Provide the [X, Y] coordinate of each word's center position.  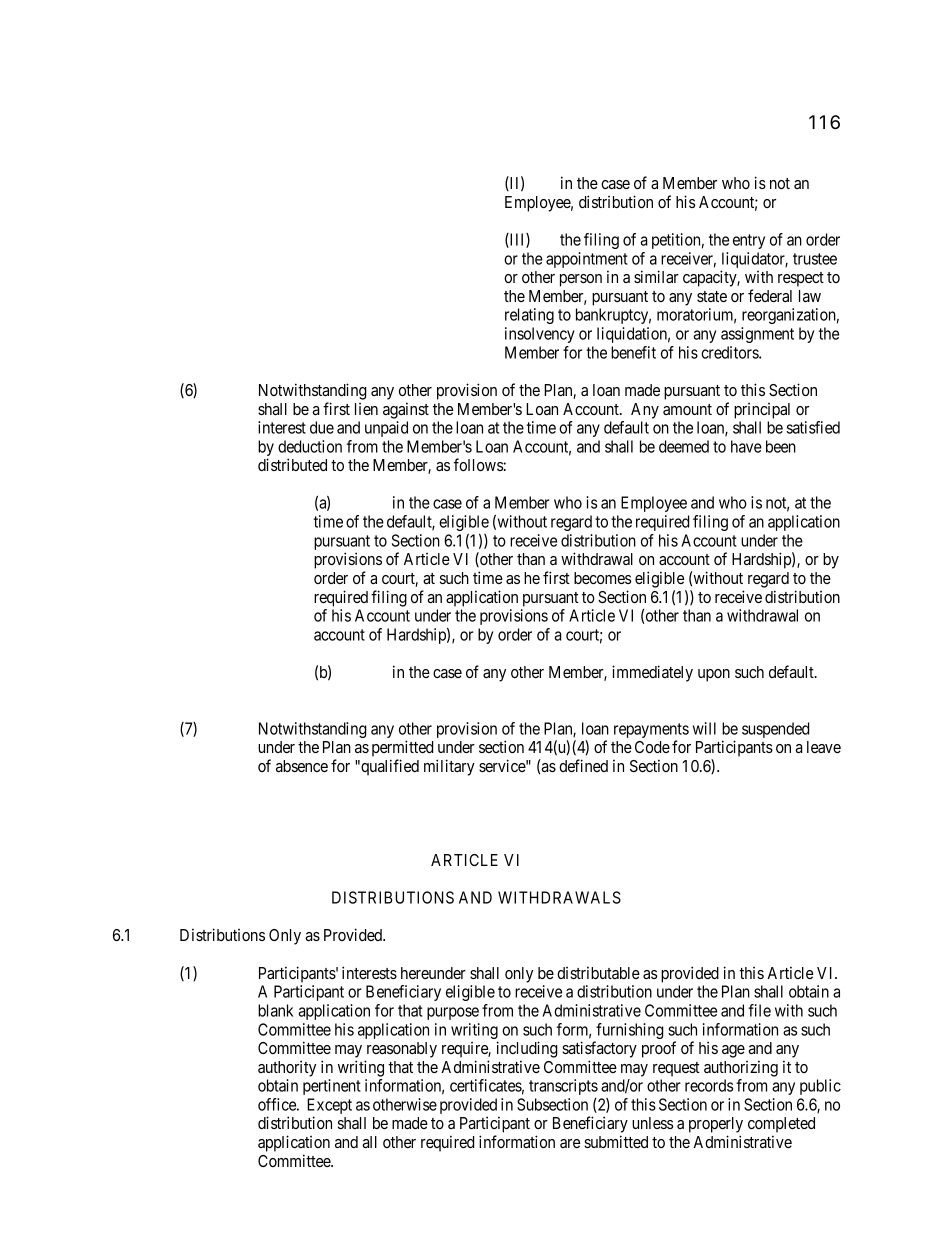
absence [302, 766]
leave [824, 747]
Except [329, 1107]
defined [583, 765]
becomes [602, 578]
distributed [292, 464]
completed [781, 1125]
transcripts [563, 1087]
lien [366, 409]
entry [749, 241]
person [581, 280]
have [746, 446]
